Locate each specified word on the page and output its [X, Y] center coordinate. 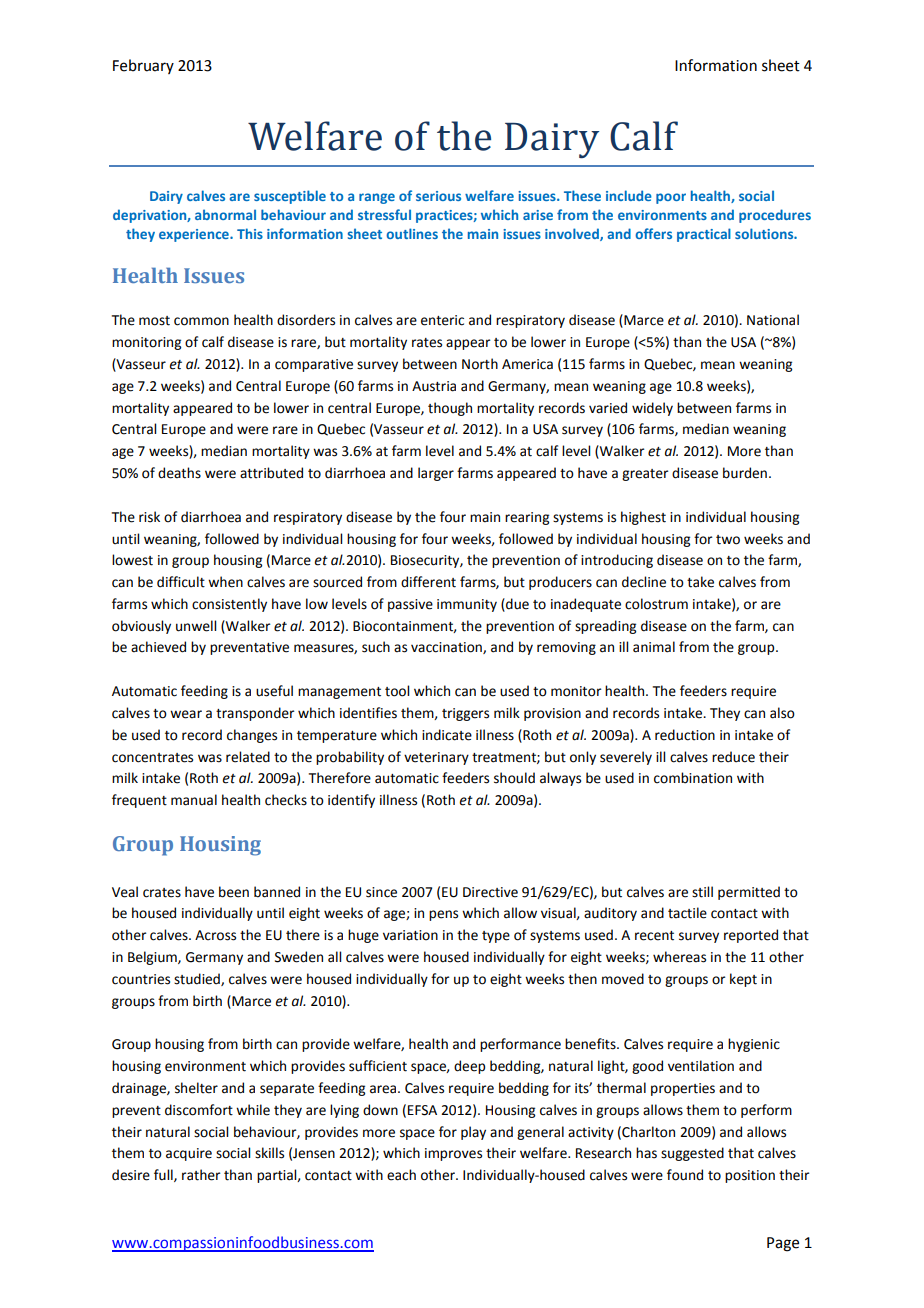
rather [201, 1175]
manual [194, 800]
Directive [490, 892]
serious [438, 196]
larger [436, 474]
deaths [179, 473]
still [702, 892]
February [143, 66]
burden [745, 473]
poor [671, 198]
